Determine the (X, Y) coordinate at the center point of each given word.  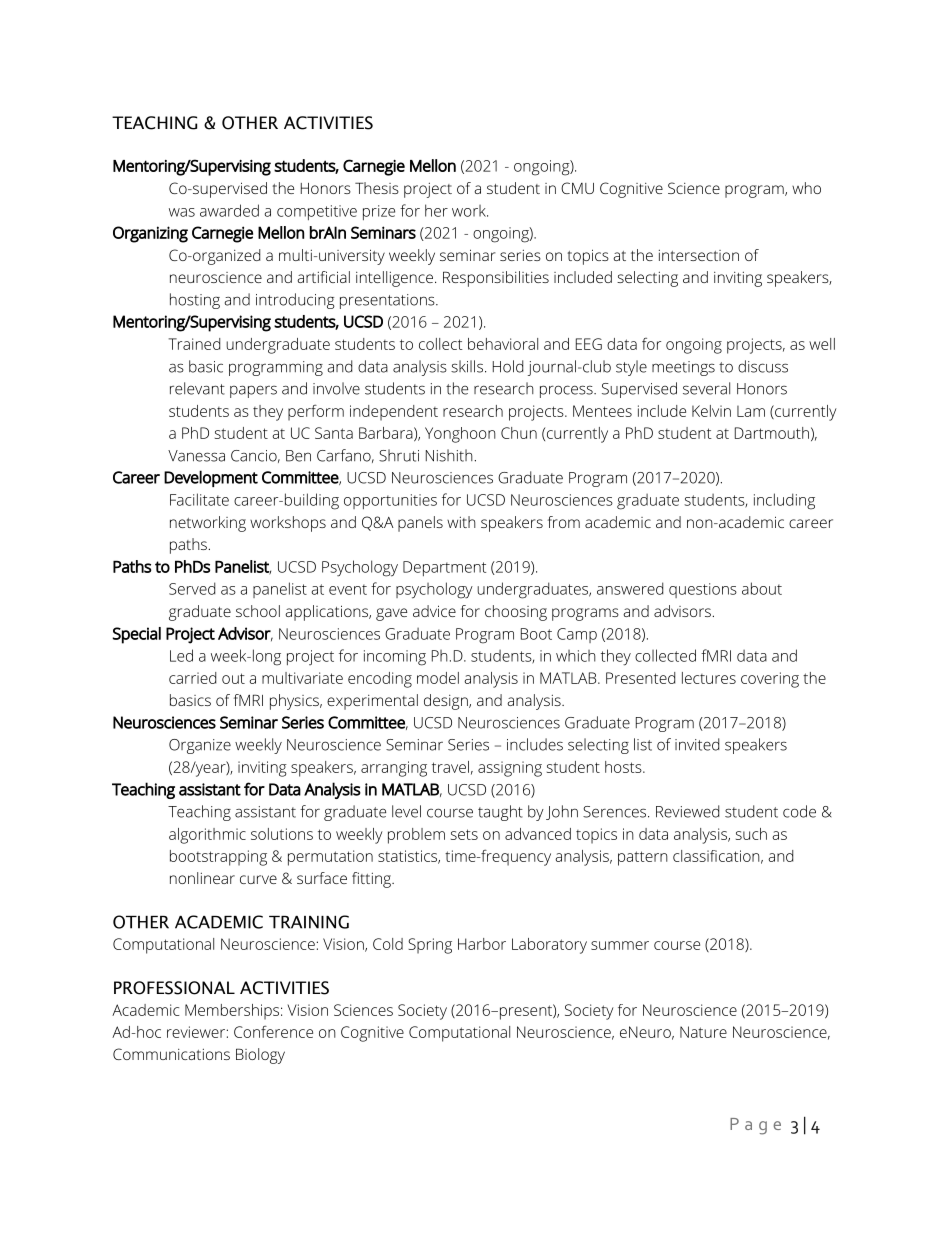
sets (464, 834)
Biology (260, 1056)
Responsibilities (496, 279)
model (438, 678)
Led (181, 655)
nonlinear (202, 878)
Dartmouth (772, 433)
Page (755, 1126)
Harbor (482, 944)
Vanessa (196, 456)
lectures (709, 678)
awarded (229, 210)
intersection (699, 255)
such (751, 834)
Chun (519, 433)
